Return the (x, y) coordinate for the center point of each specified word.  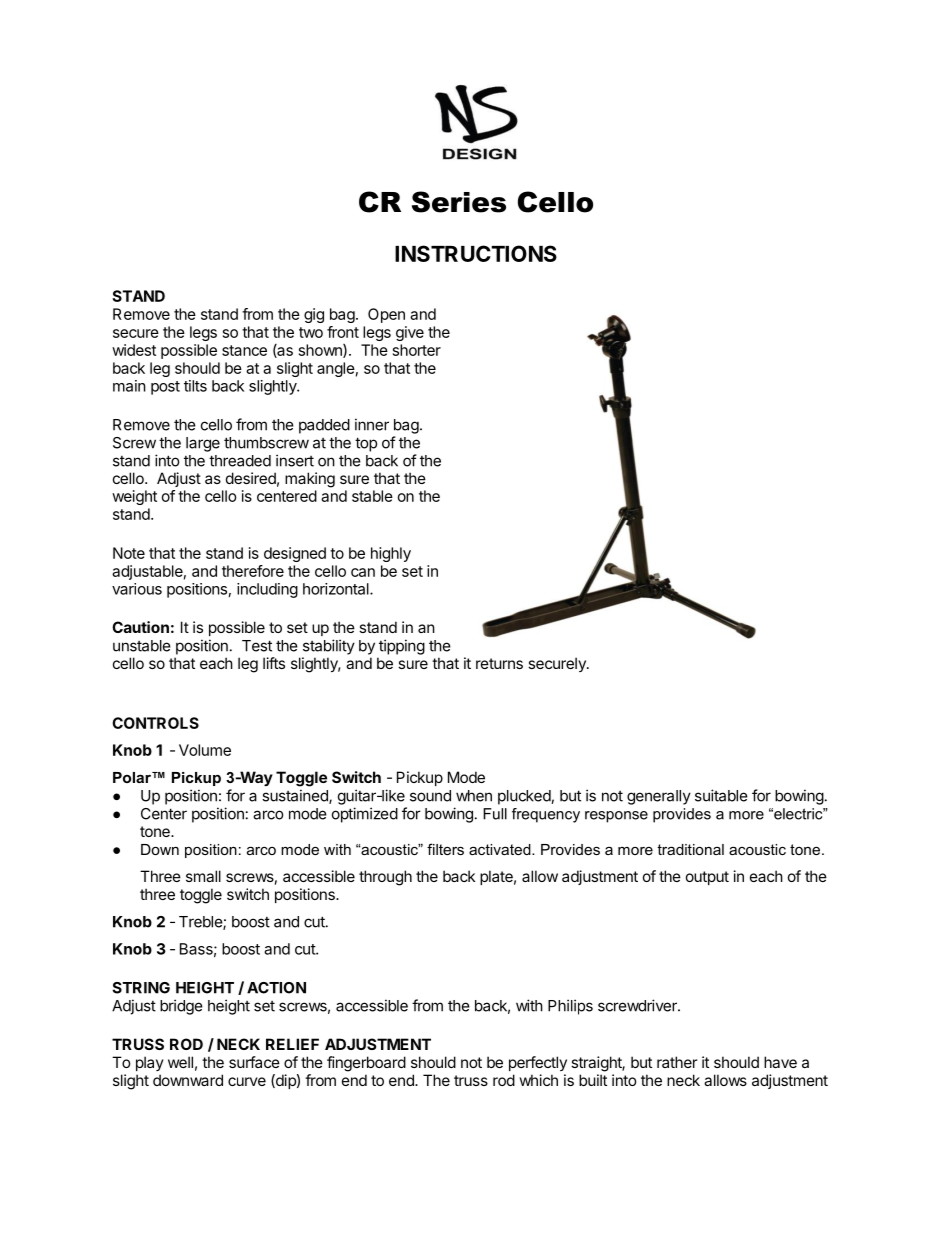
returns (499, 663)
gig (314, 315)
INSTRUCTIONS (476, 253)
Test (257, 646)
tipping (402, 647)
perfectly (538, 1063)
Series (459, 202)
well (180, 1062)
